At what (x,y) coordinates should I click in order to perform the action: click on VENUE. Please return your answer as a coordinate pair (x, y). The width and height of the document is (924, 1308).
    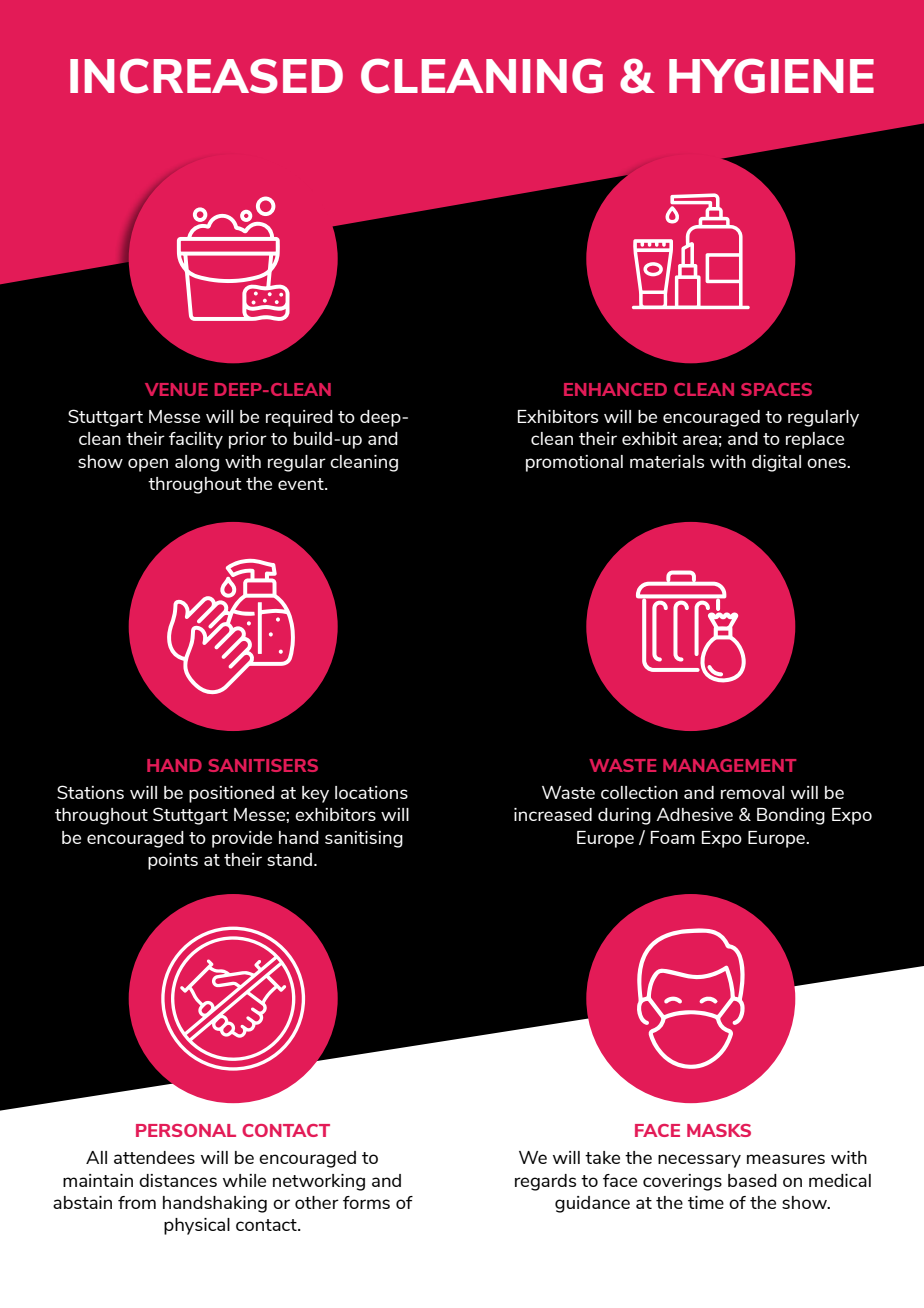
    Looking at the image, I should click on (176, 389).
